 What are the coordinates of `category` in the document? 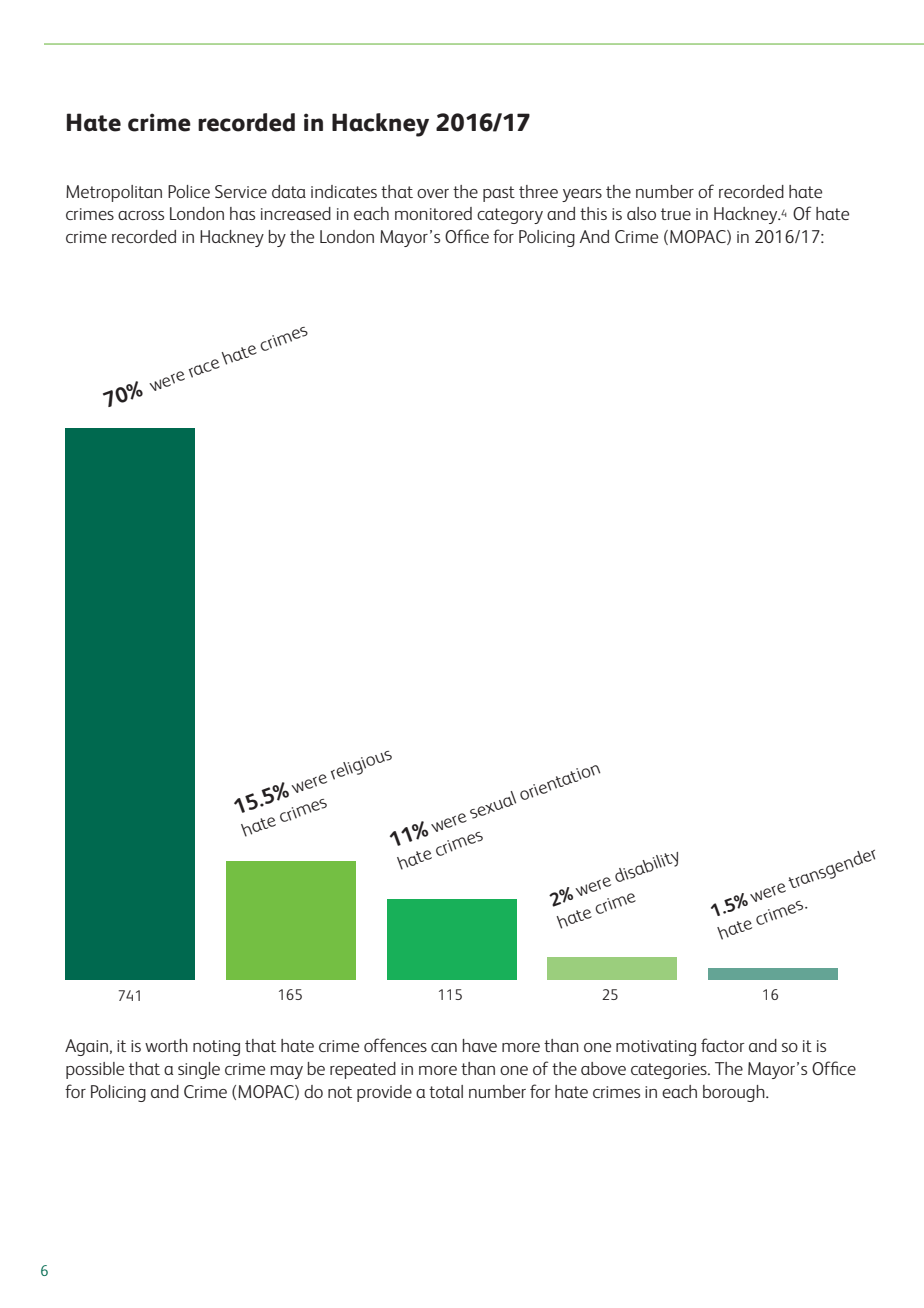 It's located at (510, 216).
